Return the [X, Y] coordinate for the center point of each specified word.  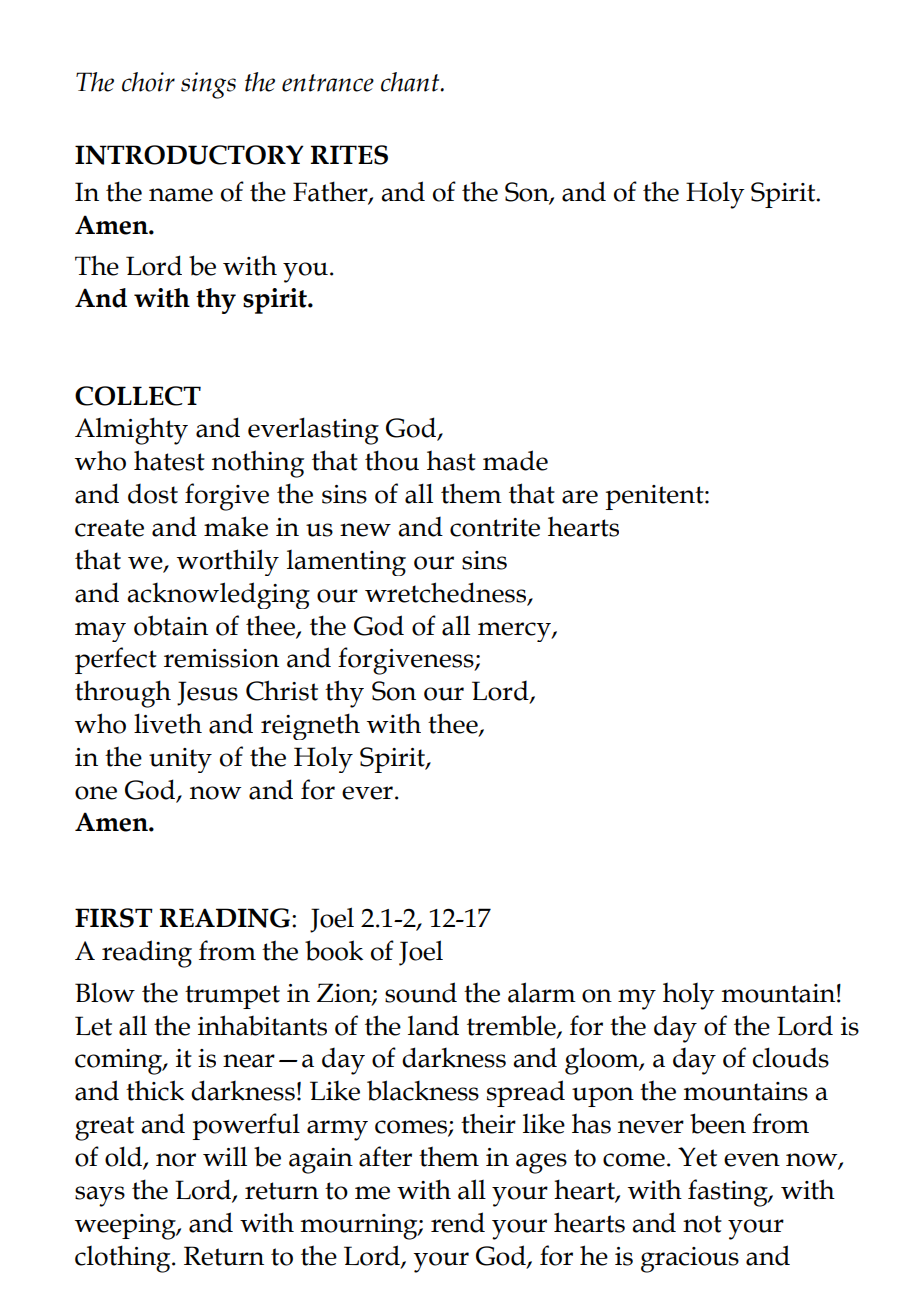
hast [451, 460]
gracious [690, 1260]
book [334, 950]
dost [153, 493]
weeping [126, 1227]
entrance [328, 83]
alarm [542, 992]
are [580, 497]
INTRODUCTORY [189, 155]
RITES [349, 155]
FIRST [114, 918]
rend [458, 1222]
